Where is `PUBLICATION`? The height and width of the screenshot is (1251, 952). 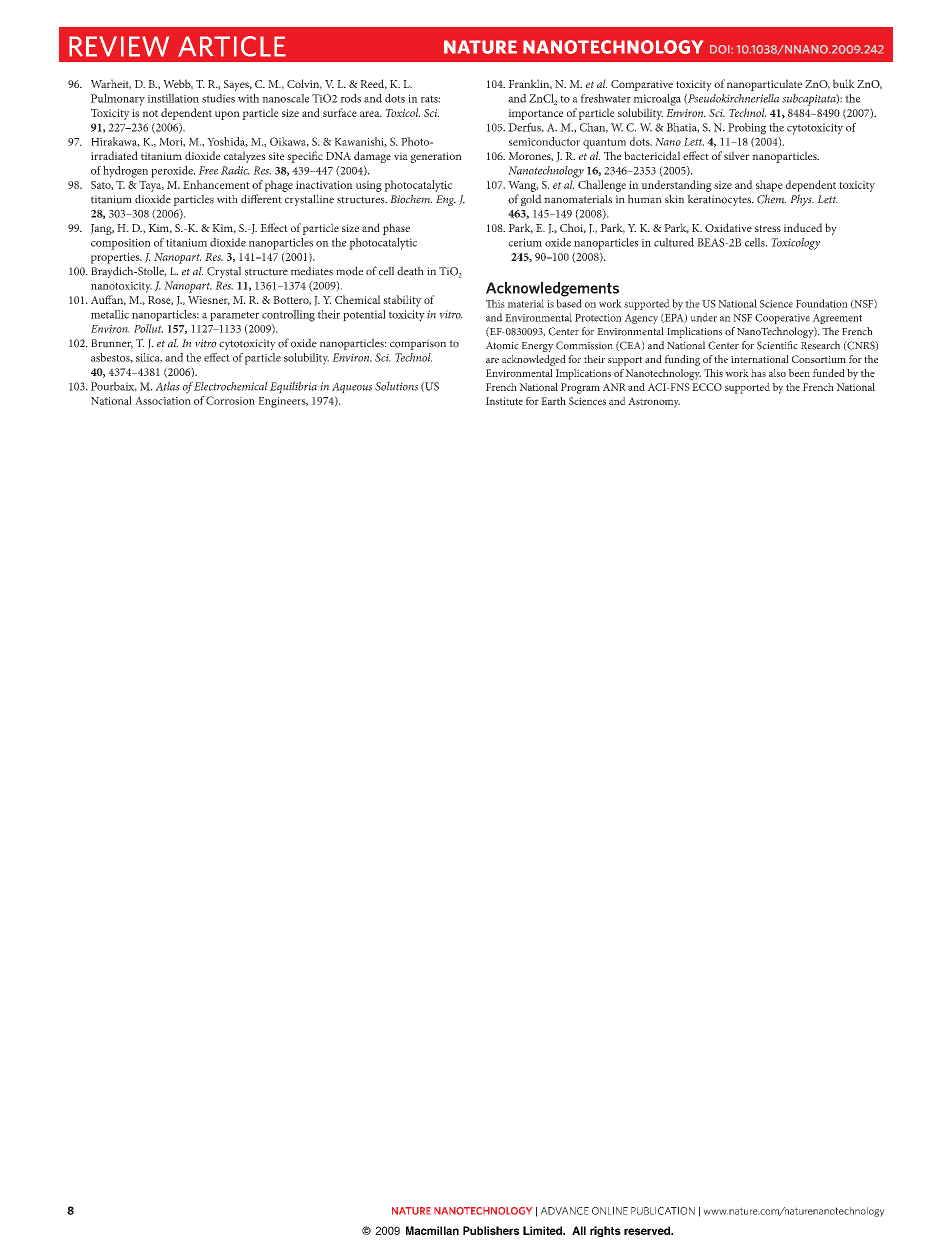 PUBLICATION is located at coordinates (663, 1211).
